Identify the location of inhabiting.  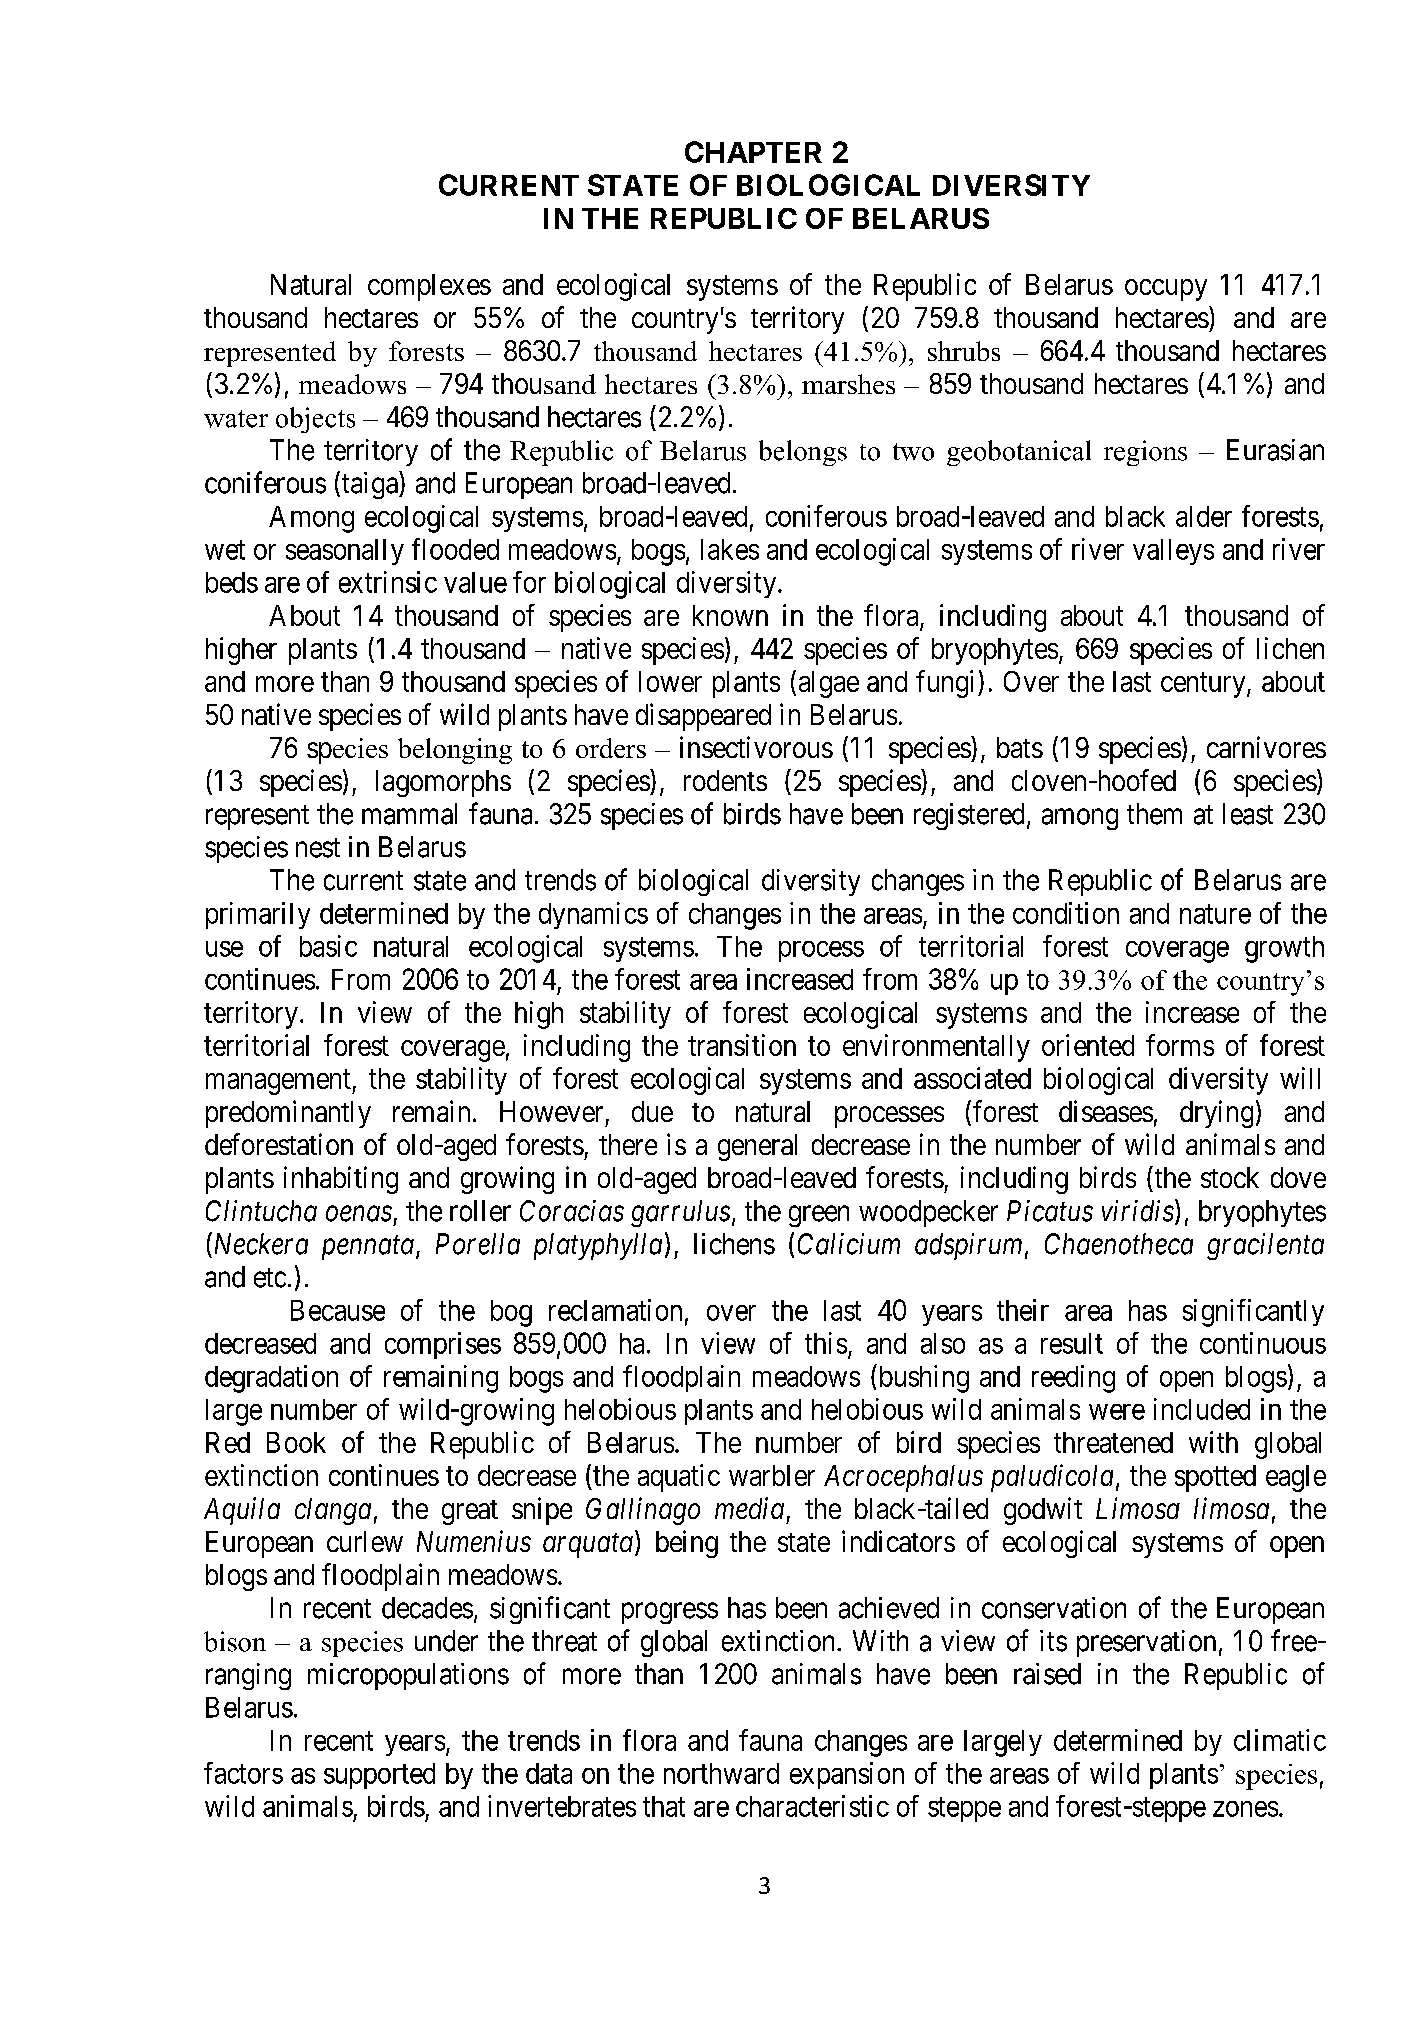
(341, 1180).
